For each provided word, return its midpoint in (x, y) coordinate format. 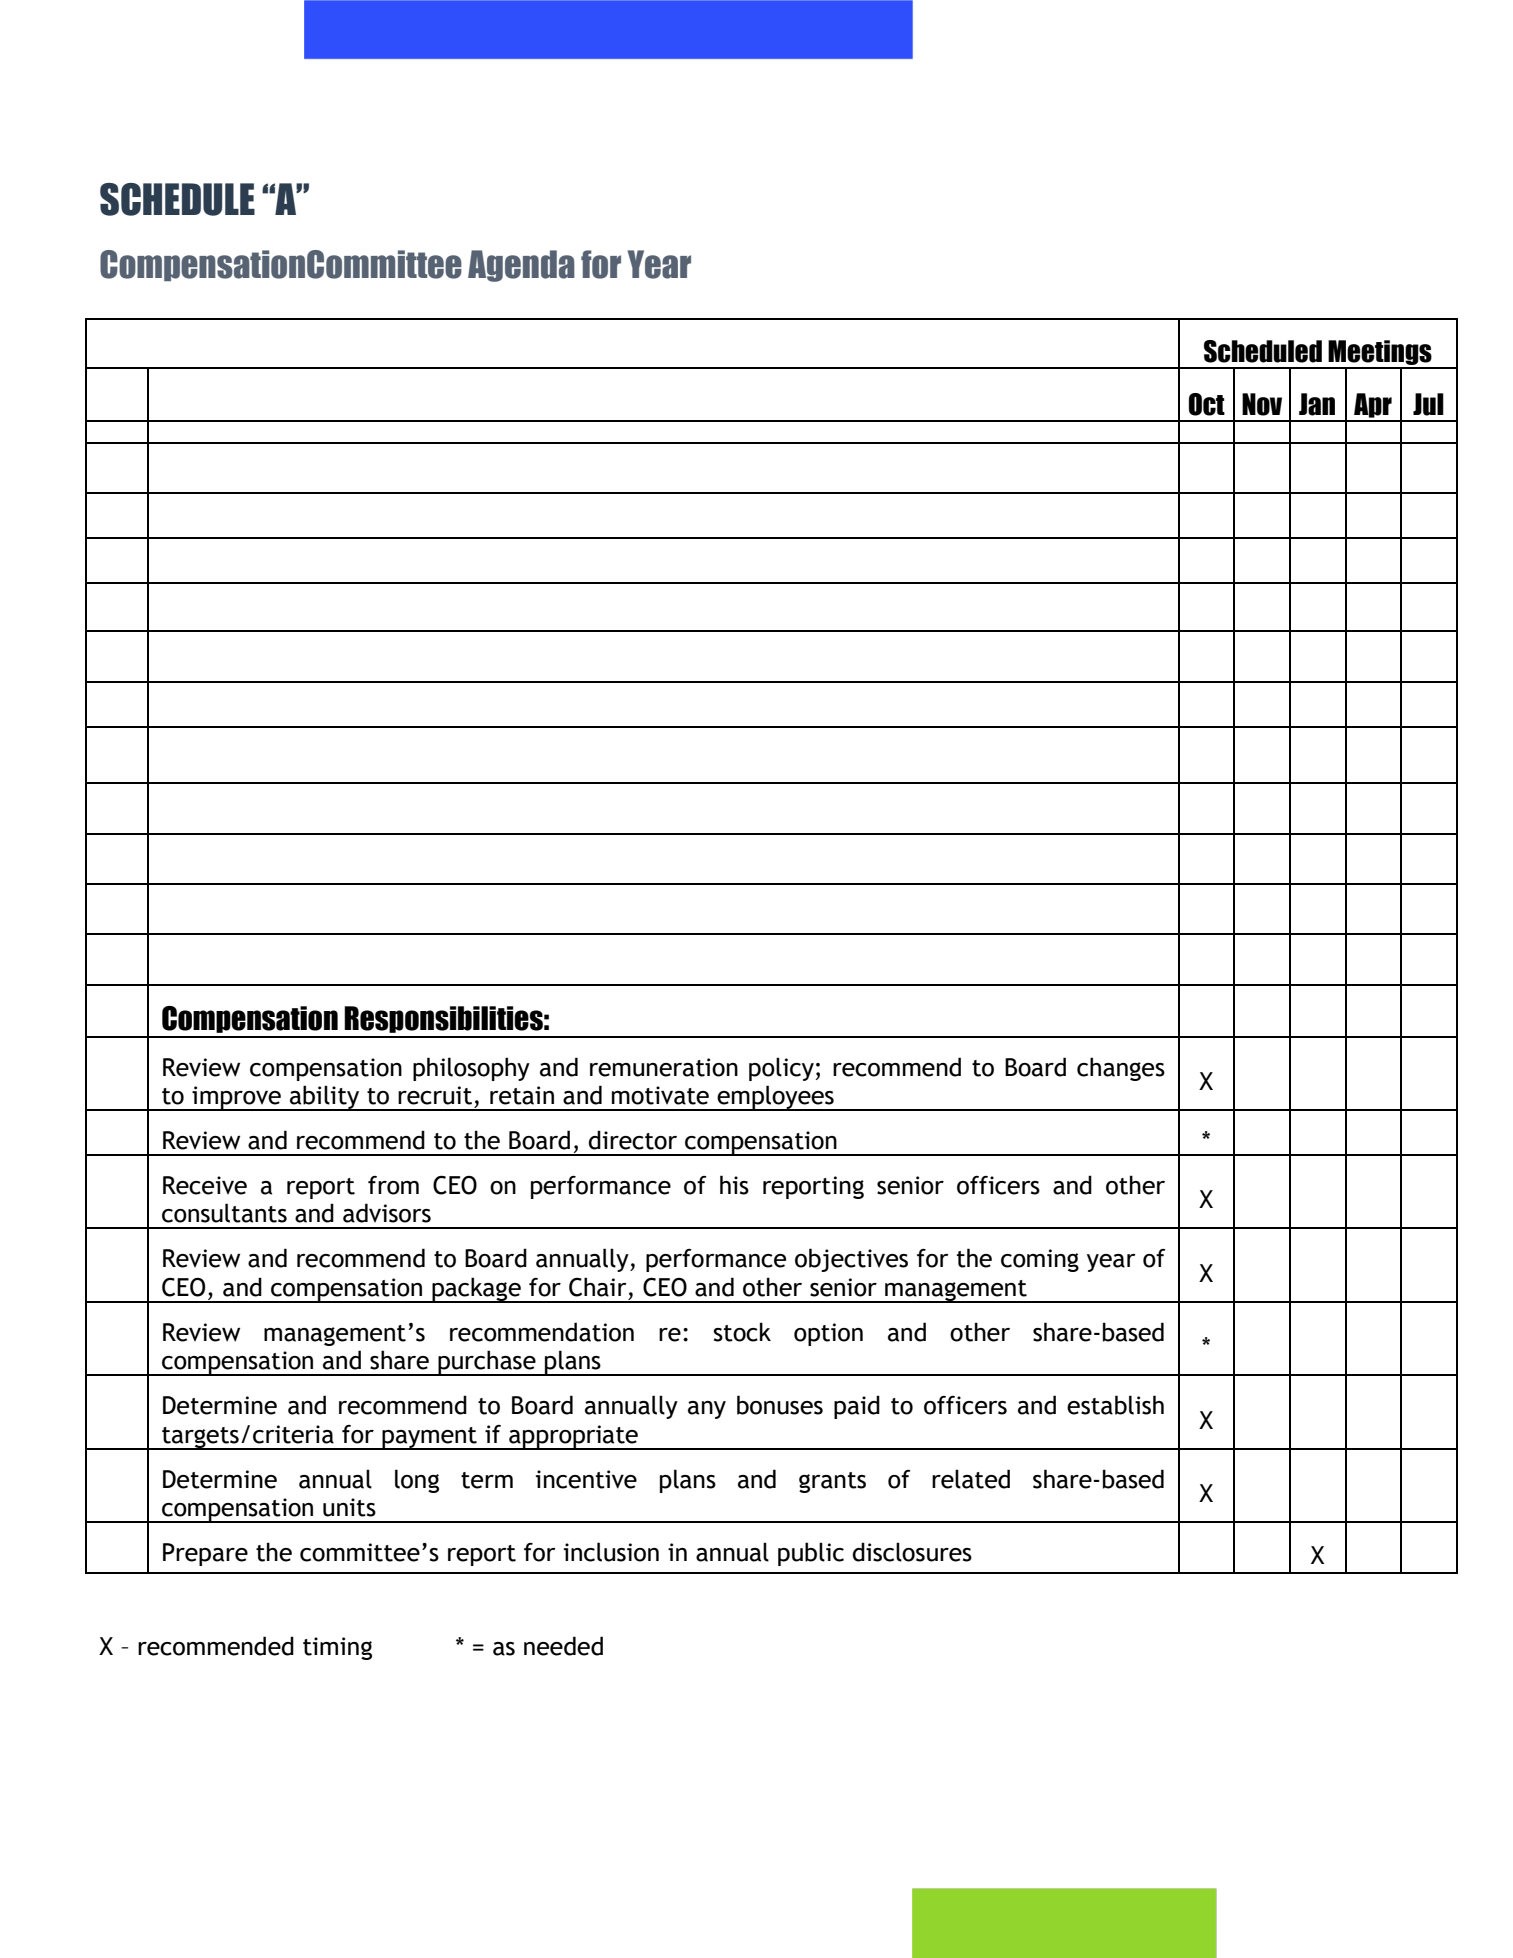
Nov (1262, 404)
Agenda (521, 266)
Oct (1207, 404)
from (393, 1185)
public (811, 1554)
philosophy (471, 1069)
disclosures (912, 1552)
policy (781, 1069)
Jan (1317, 404)
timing (337, 1648)
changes (1121, 1069)
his (734, 1185)
